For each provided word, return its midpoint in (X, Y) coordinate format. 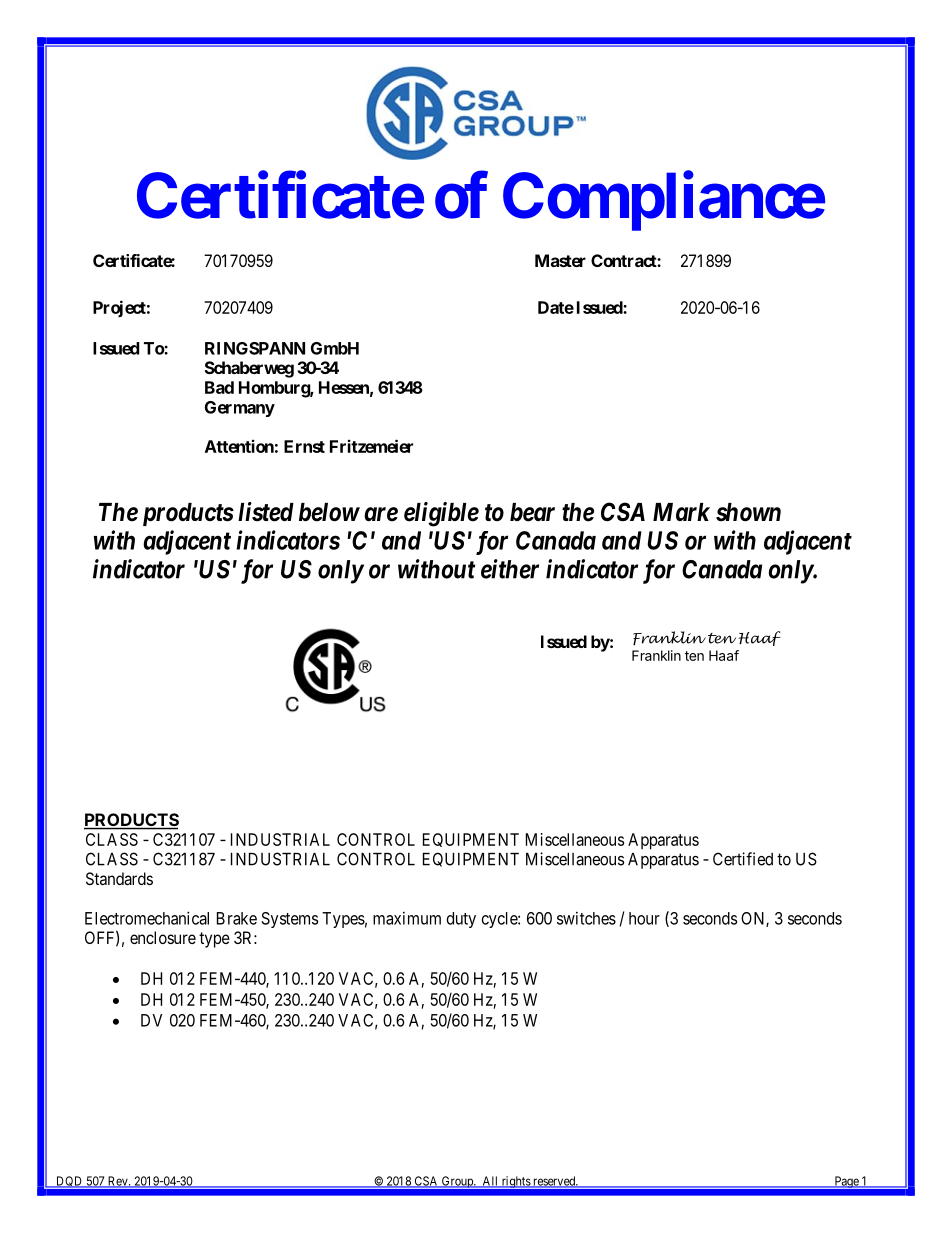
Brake (237, 918)
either (510, 569)
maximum (407, 918)
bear (532, 512)
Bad (219, 387)
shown (748, 512)
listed (266, 512)
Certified (743, 859)
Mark (681, 512)
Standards (119, 878)
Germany (240, 409)
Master (560, 260)
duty (461, 920)
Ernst (304, 446)
